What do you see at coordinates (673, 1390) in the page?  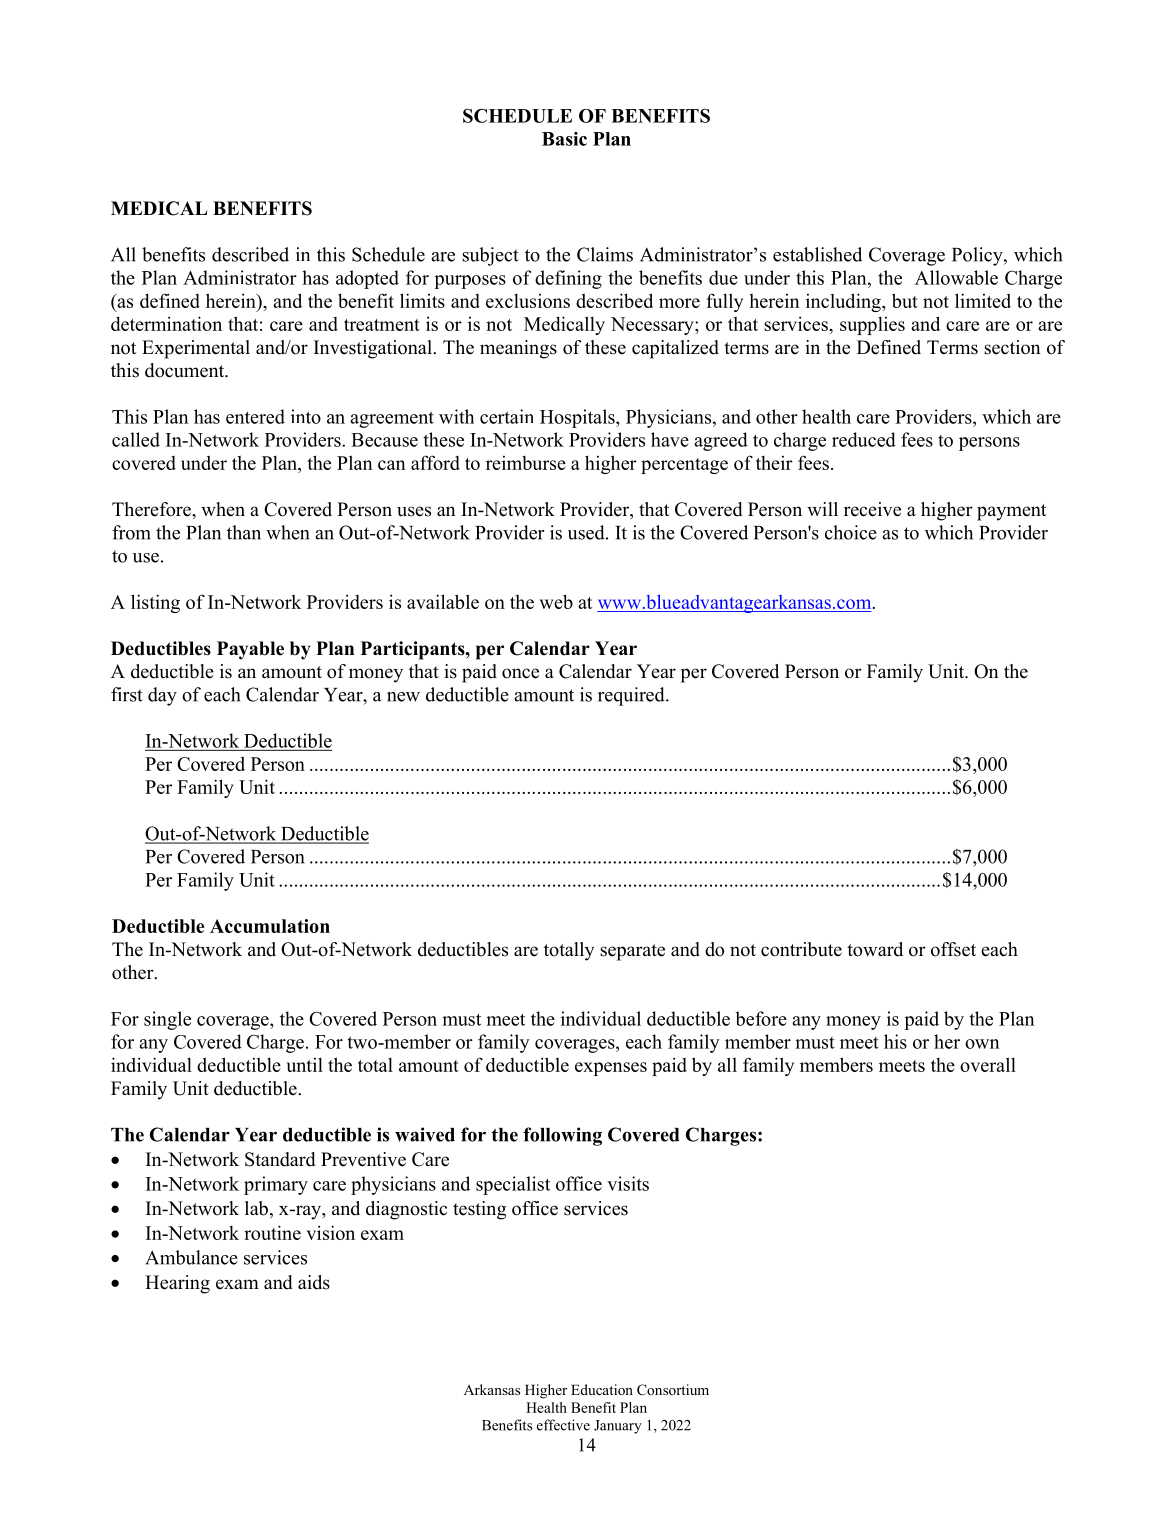 I see `Consortium` at bounding box center [673, 1390].
